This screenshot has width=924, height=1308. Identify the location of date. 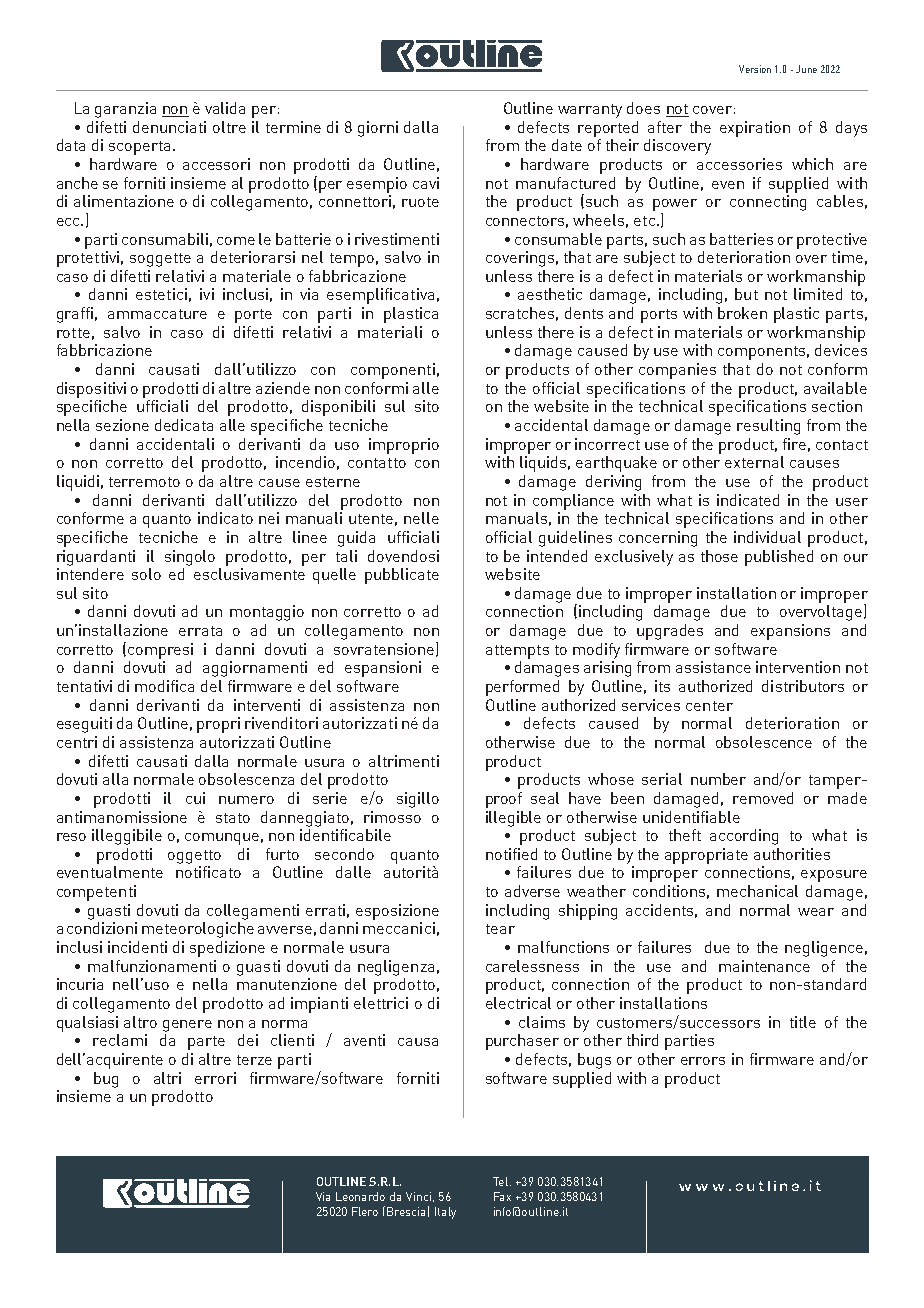
(567, 145).
